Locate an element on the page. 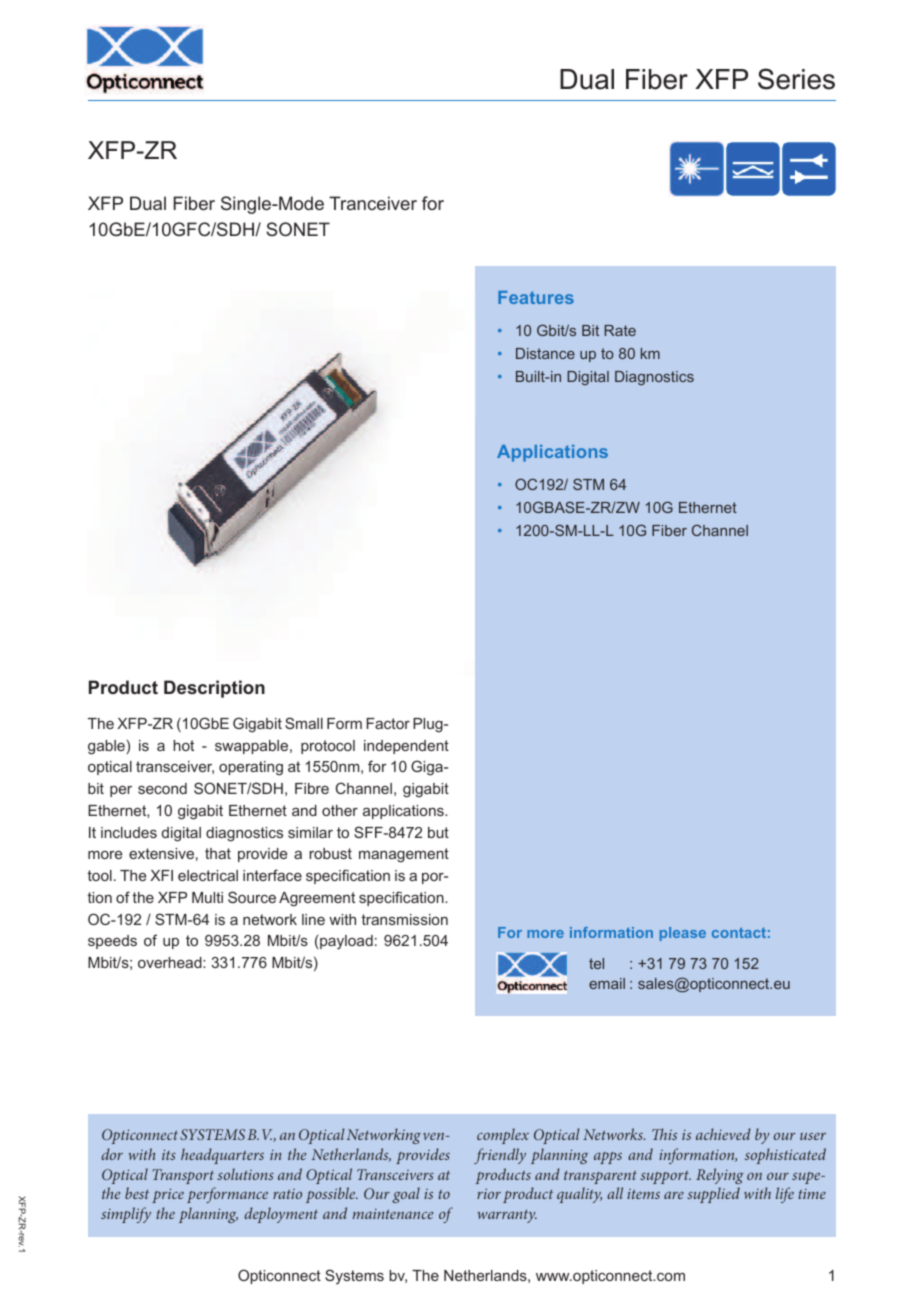 This document has height=1308, width=924. Relying is located at coordinates (720, 1176).
